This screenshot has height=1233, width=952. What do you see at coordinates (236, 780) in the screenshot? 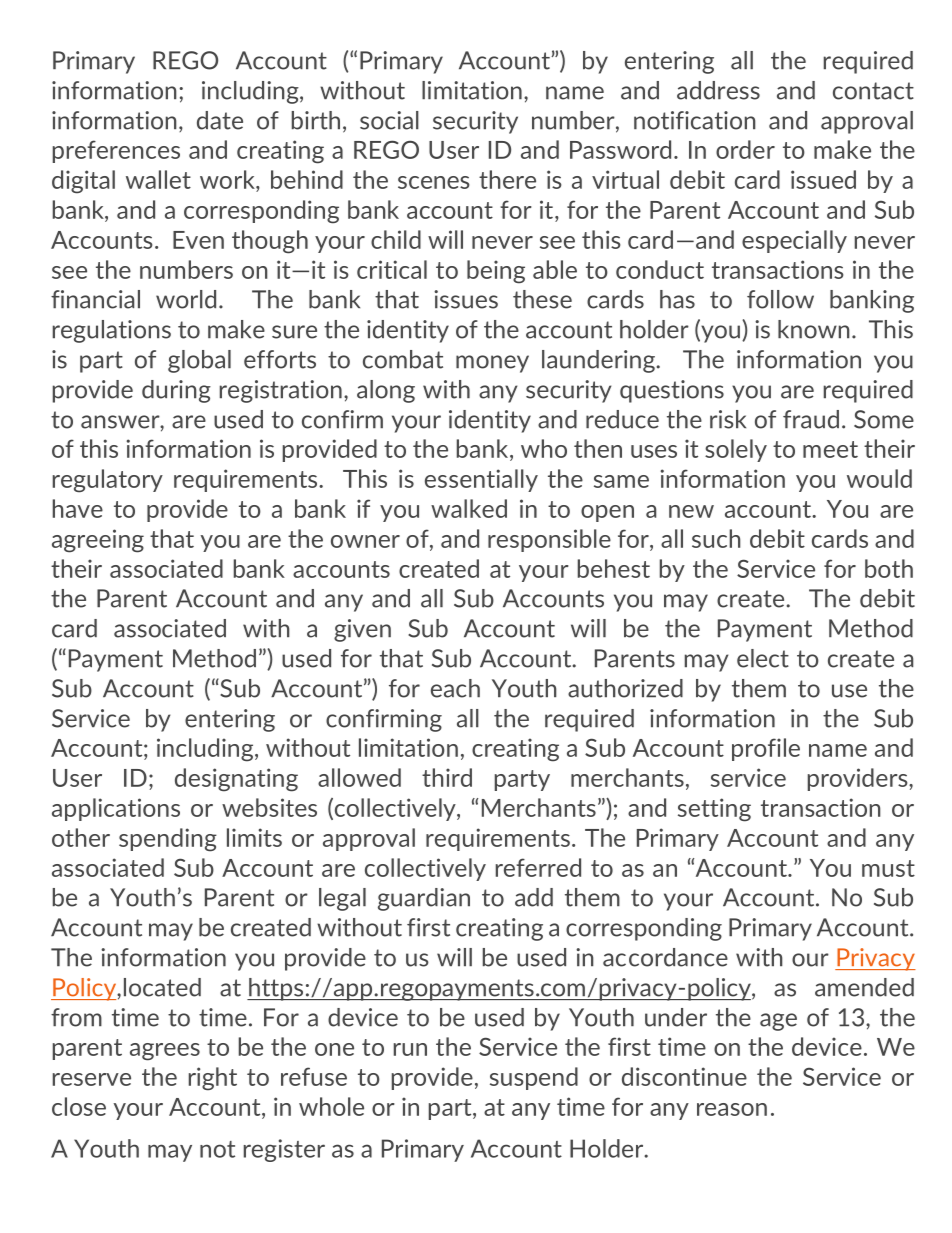
I see `designating` at bounding box center [236, 780].
